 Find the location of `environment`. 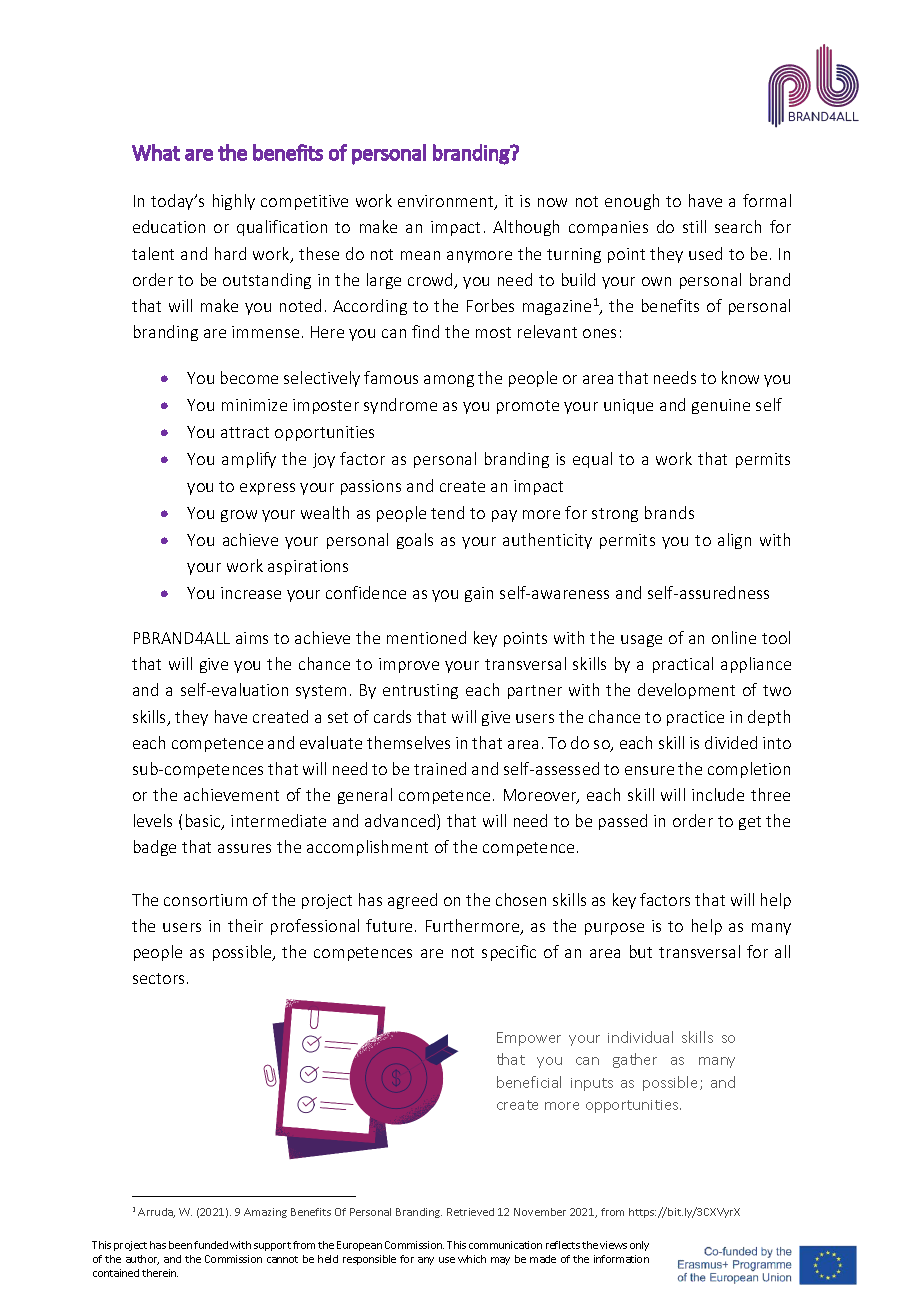

environment is located at coordinates (447, 202).
